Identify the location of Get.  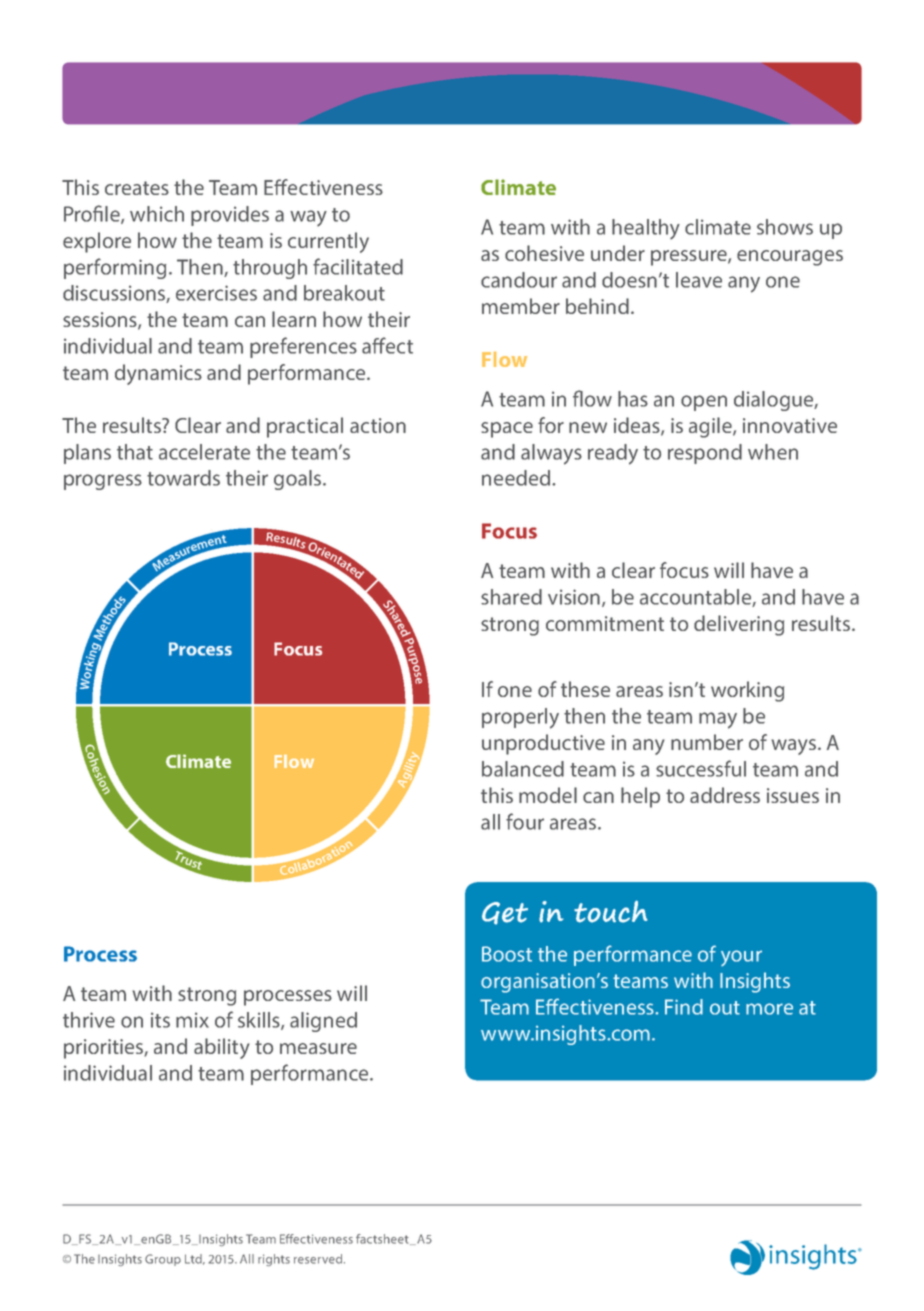
(505, 913).
